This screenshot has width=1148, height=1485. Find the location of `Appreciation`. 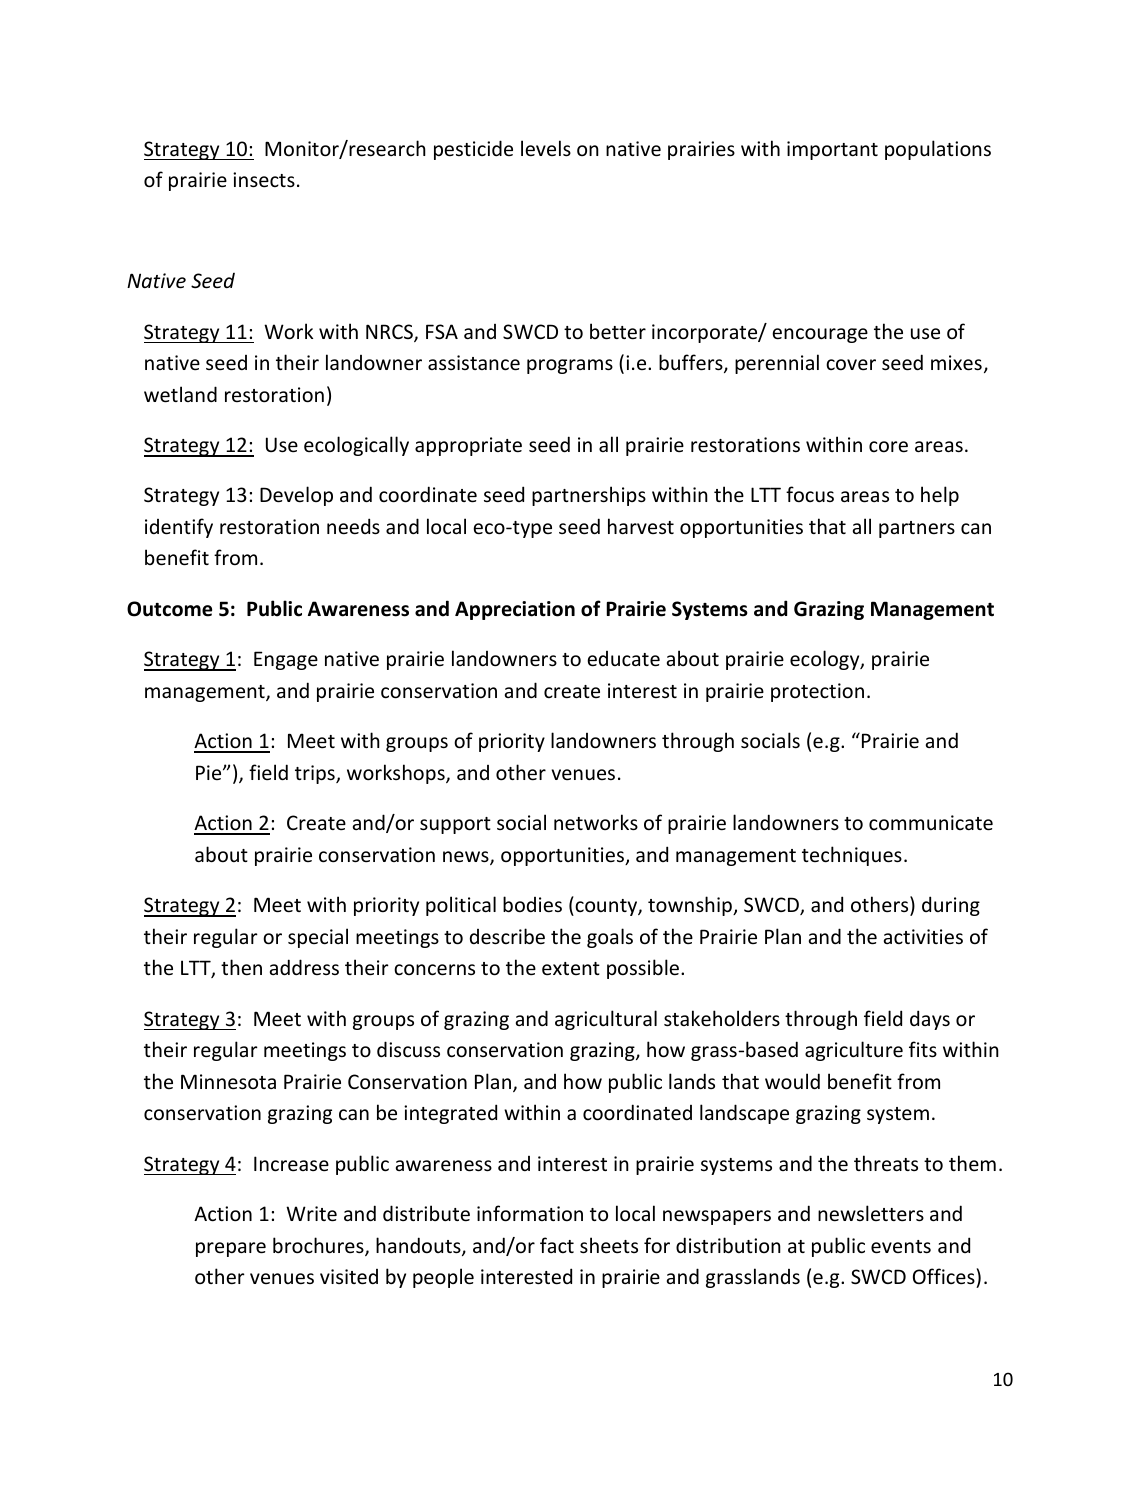

Appreciation is located at coordinates (515, 610).
